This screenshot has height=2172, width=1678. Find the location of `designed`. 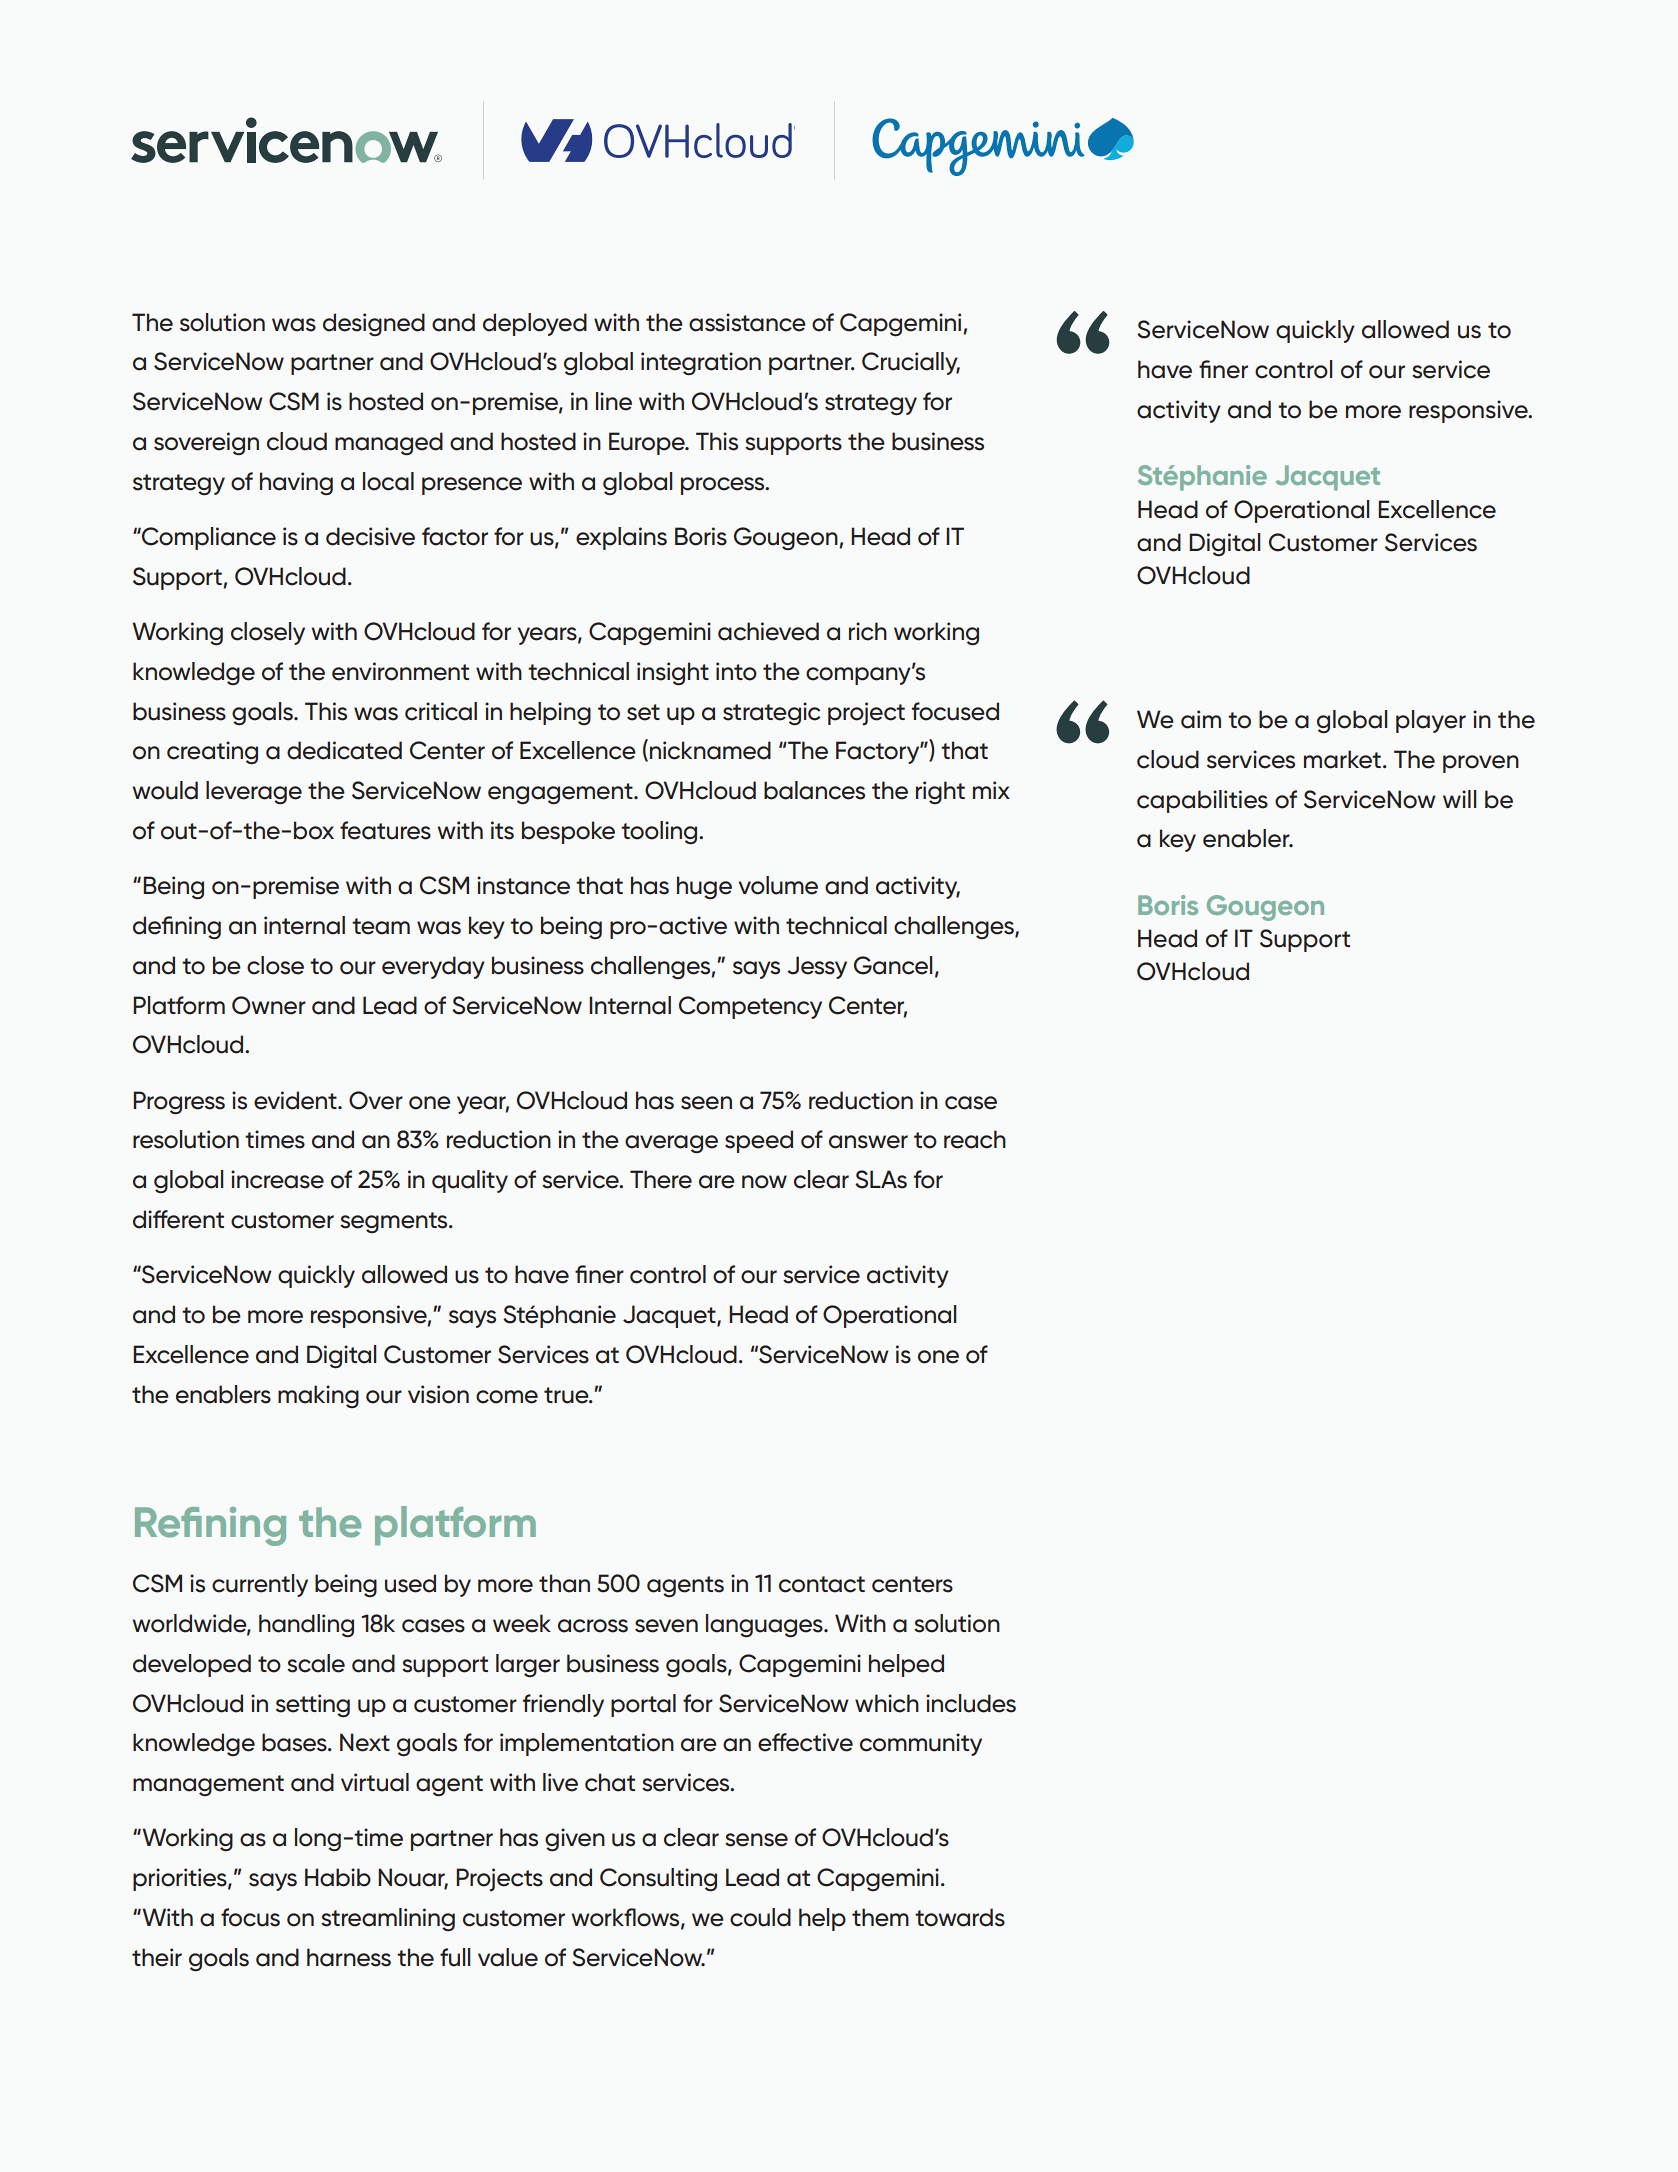

designed is located at coordinates (374, 324).
